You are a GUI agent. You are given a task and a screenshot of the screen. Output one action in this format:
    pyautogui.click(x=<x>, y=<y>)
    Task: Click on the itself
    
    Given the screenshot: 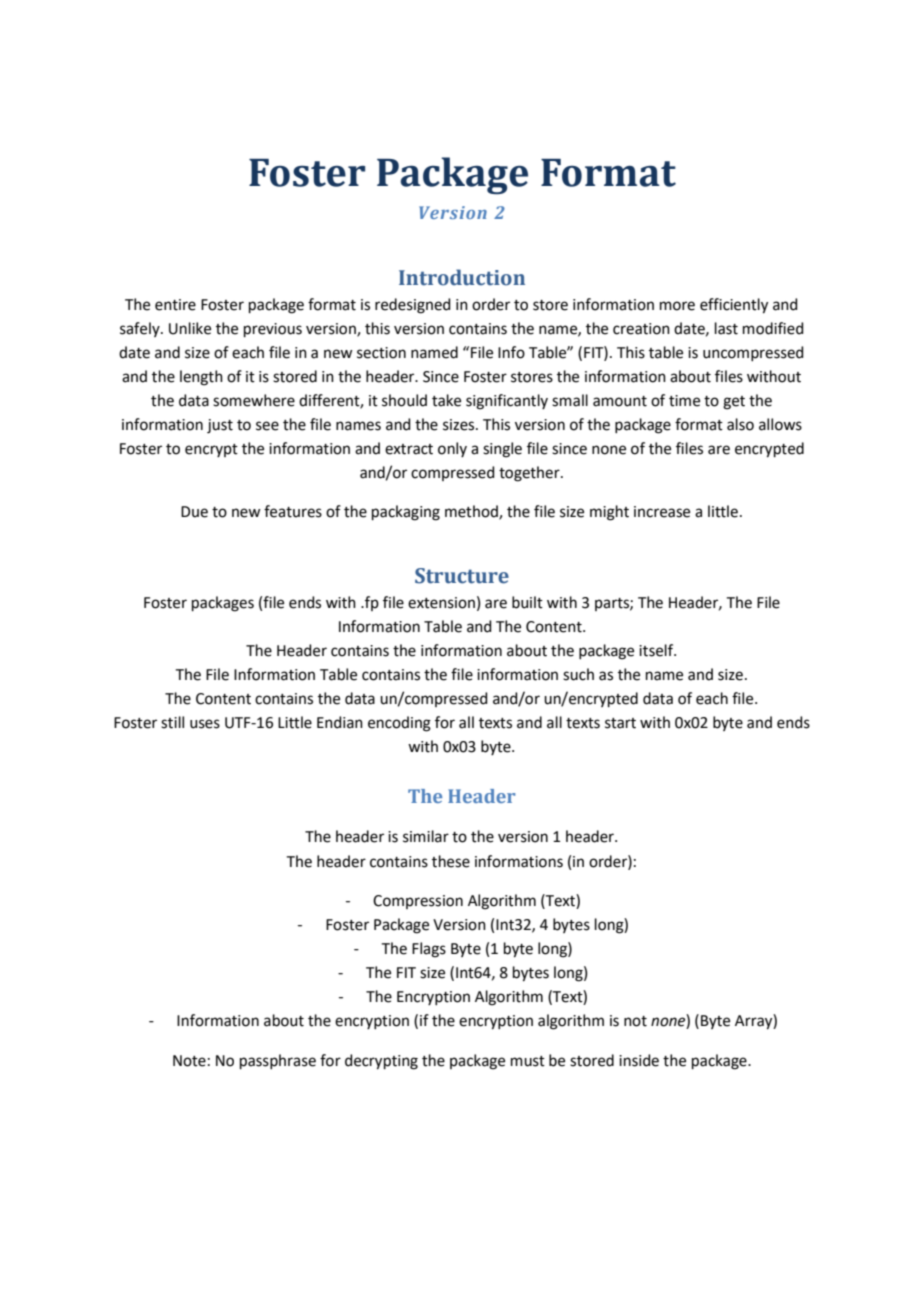 What is the action you would take?
    pyautogui.click(x=657, y=650)
